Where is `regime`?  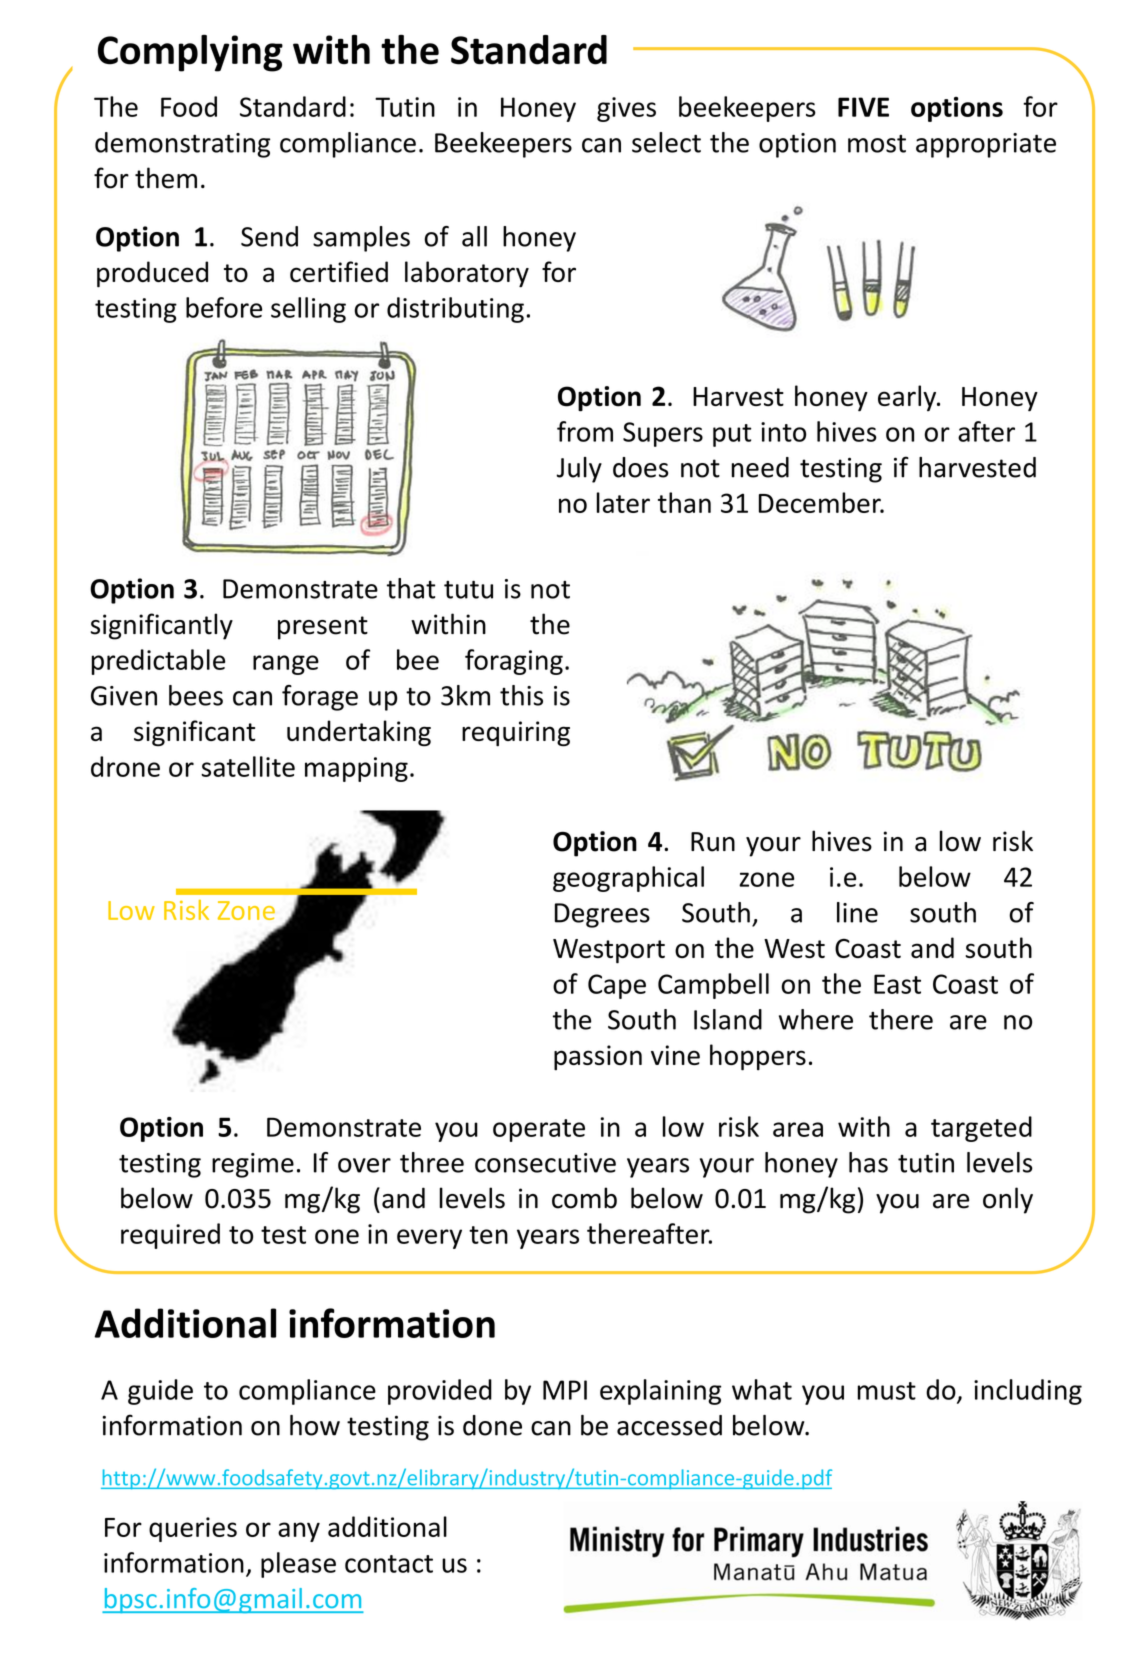
regime is located at coordinates (253, 1165).
